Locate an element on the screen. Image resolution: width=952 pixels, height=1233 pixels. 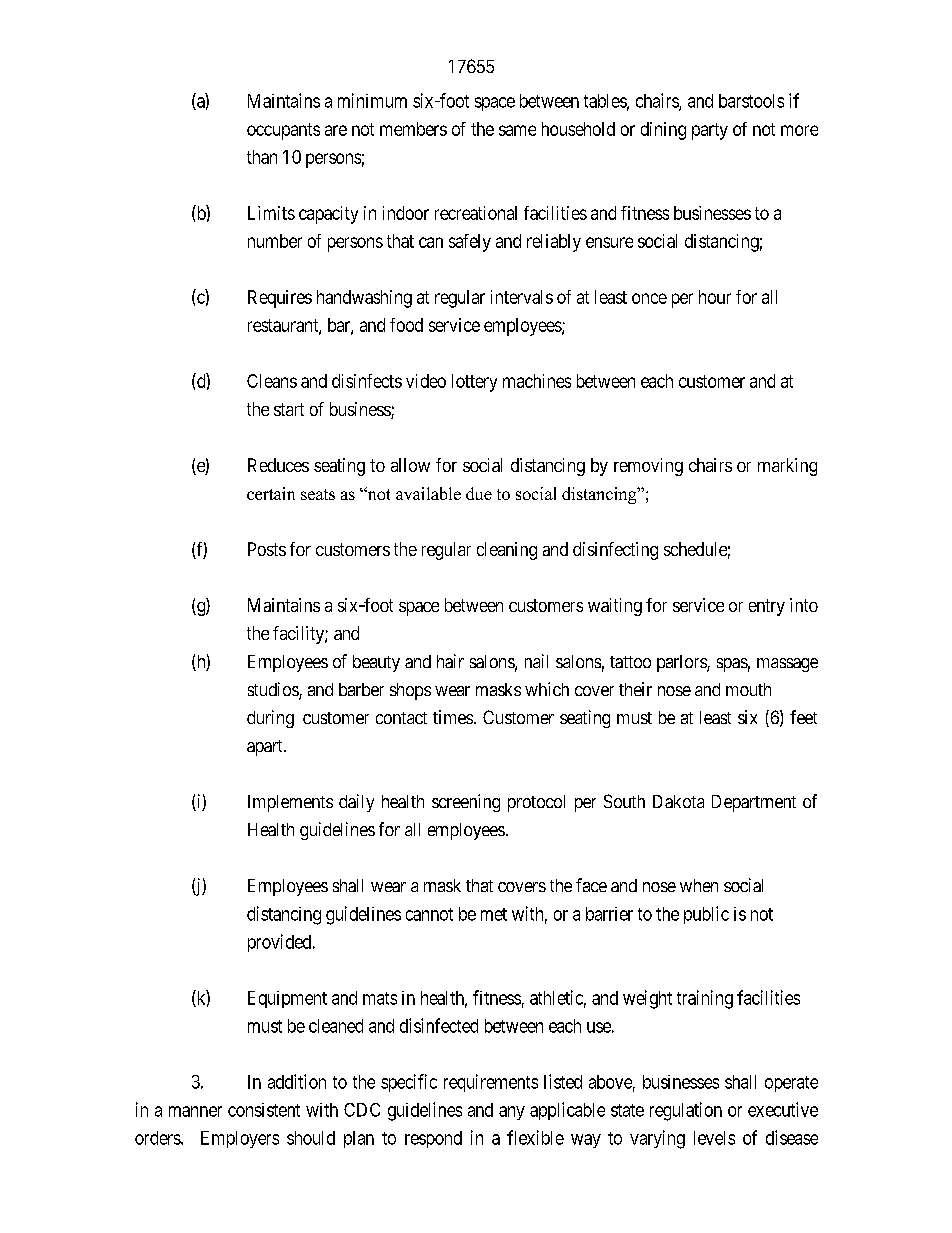
party is located at coordinates (710, 131).
